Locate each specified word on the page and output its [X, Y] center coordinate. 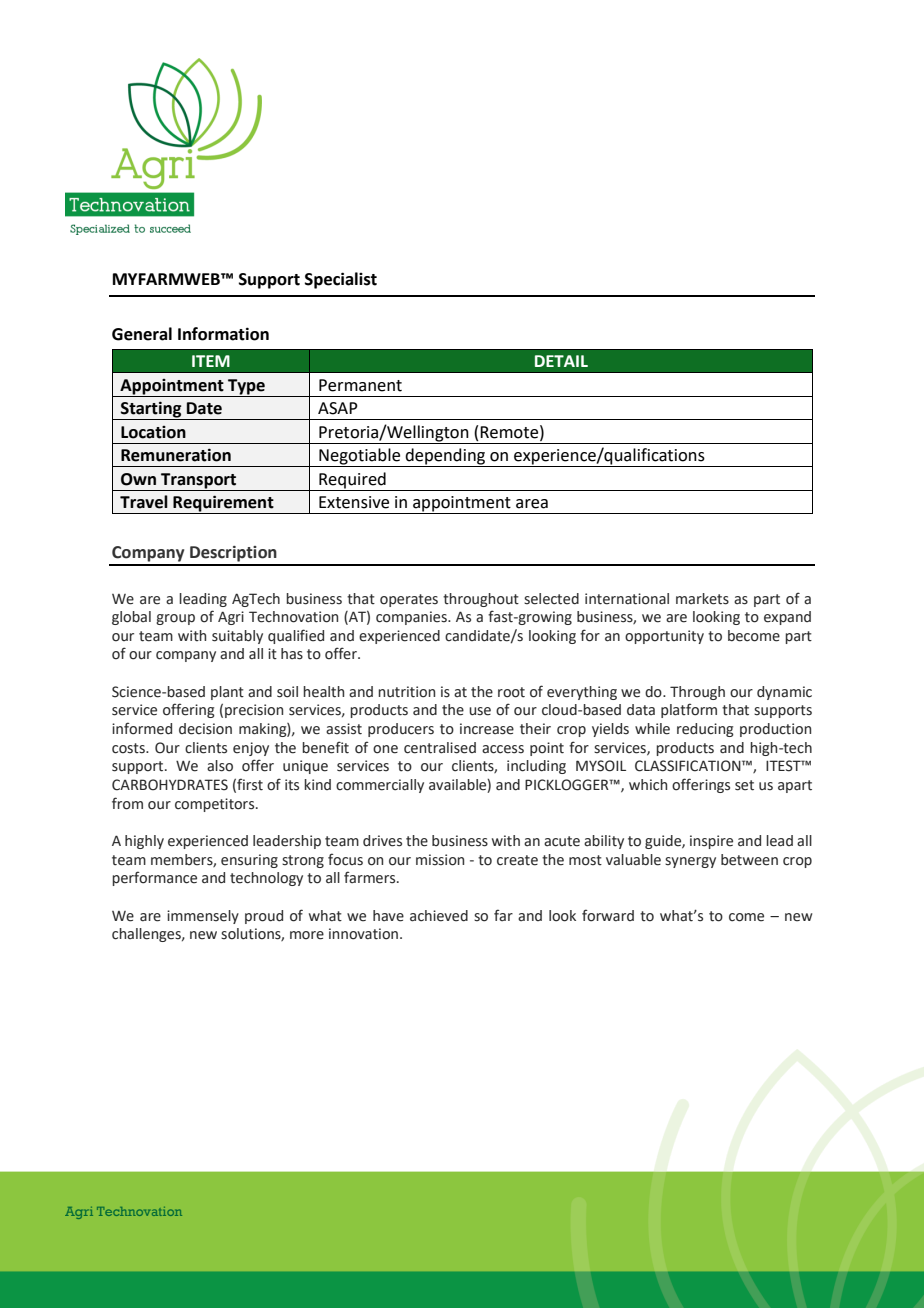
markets [702, 599]
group [175, 619]
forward [608, 915]
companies [412, 618]
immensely [203, 917]
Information [223, 334]
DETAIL [561, 361]
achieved [439, 916]
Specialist [341, 280]
